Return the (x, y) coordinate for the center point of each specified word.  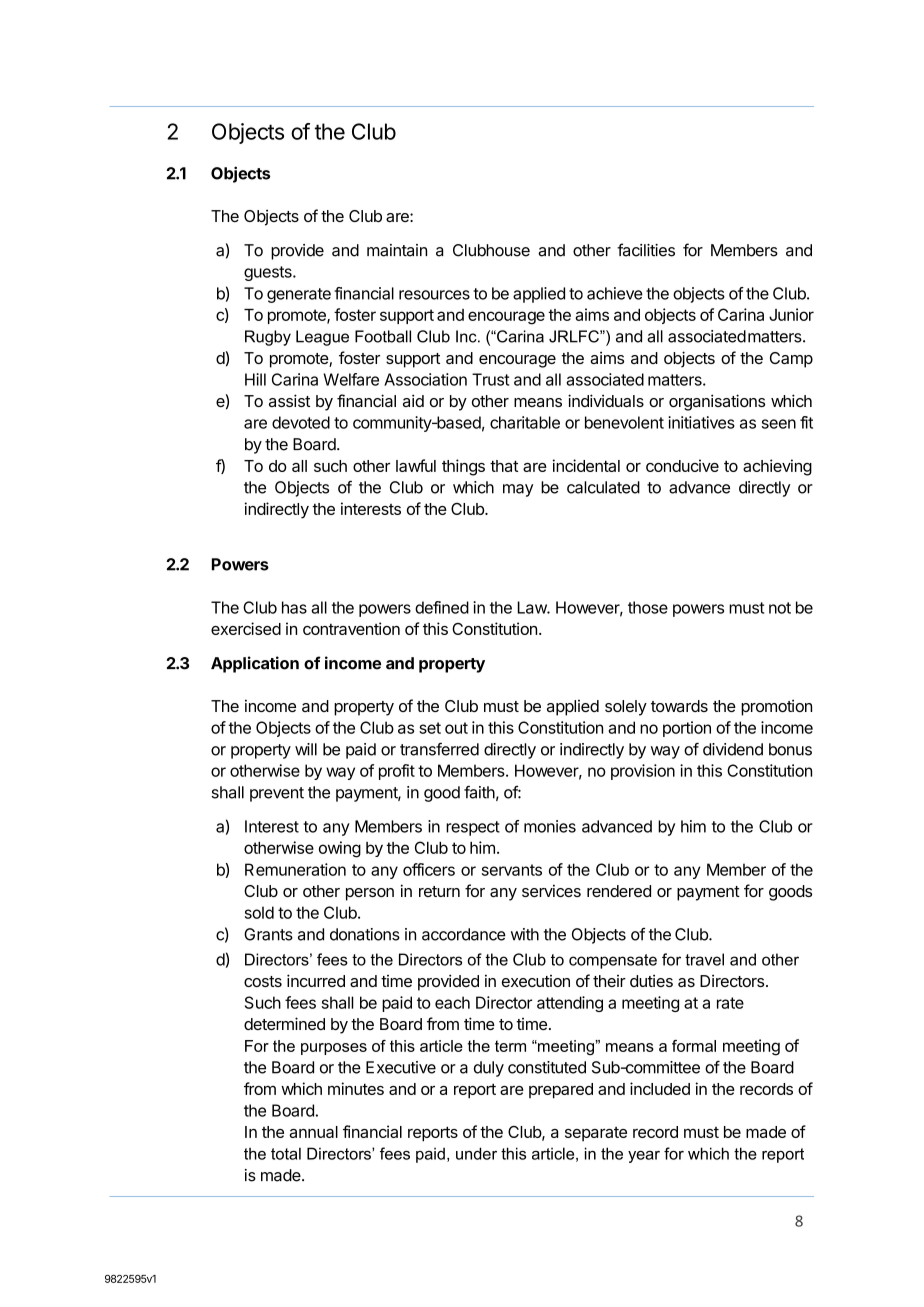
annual (313, 1132)
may (518, 490)
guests (269, 273)
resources (434, 295)
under (476, 1153)
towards (679, 706)
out (456, 728)
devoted (301, 422)
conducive (682, 465)
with (525, 934)
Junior (791, 314)
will (306, 749)
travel (704, 959)
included (660, 1088)
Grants (268, 934)
